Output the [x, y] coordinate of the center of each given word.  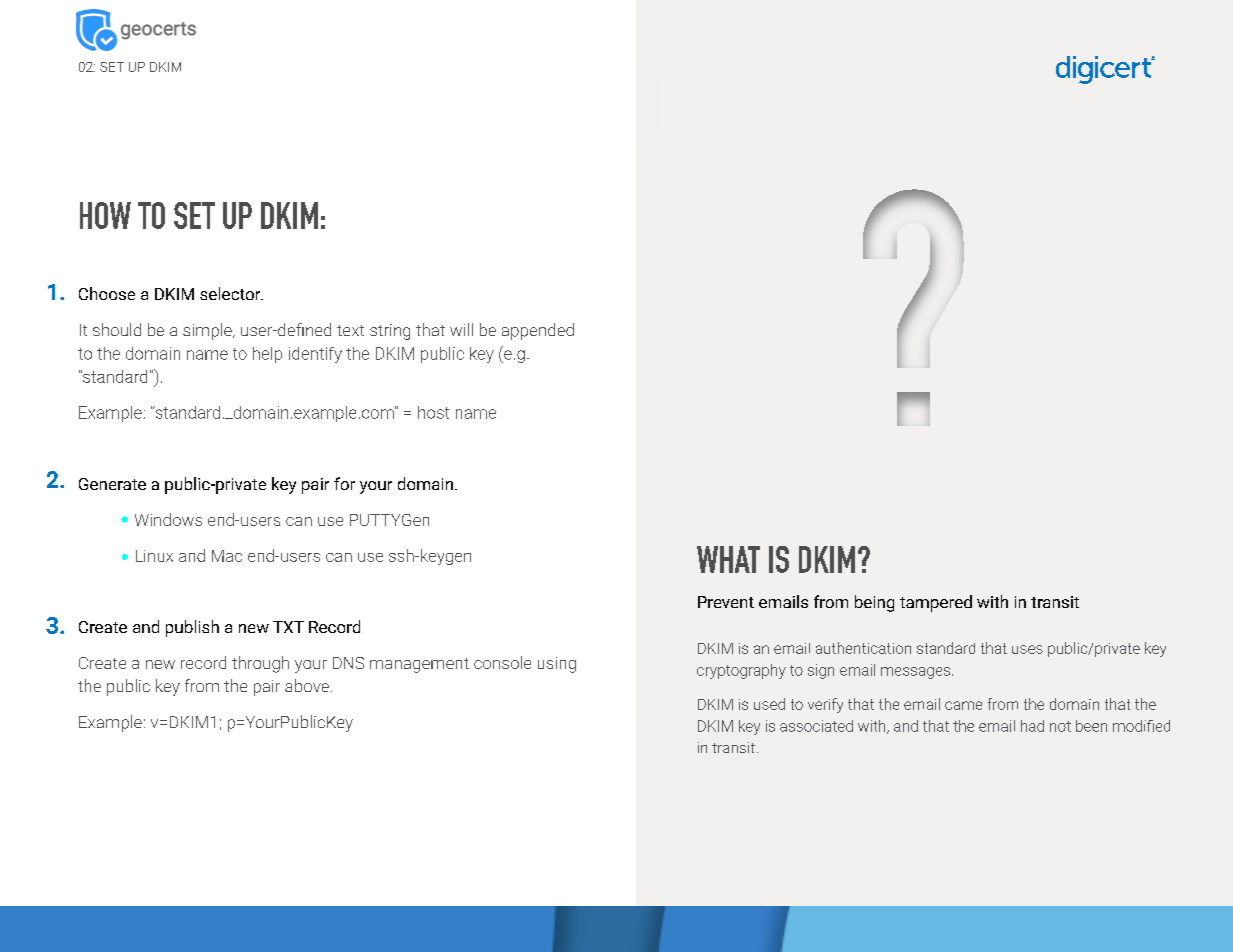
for [344, 483]
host [433, 412]
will [461, 329]
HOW [105, 215]
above [308, 685]
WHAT [728, 559]
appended [538, 331]
